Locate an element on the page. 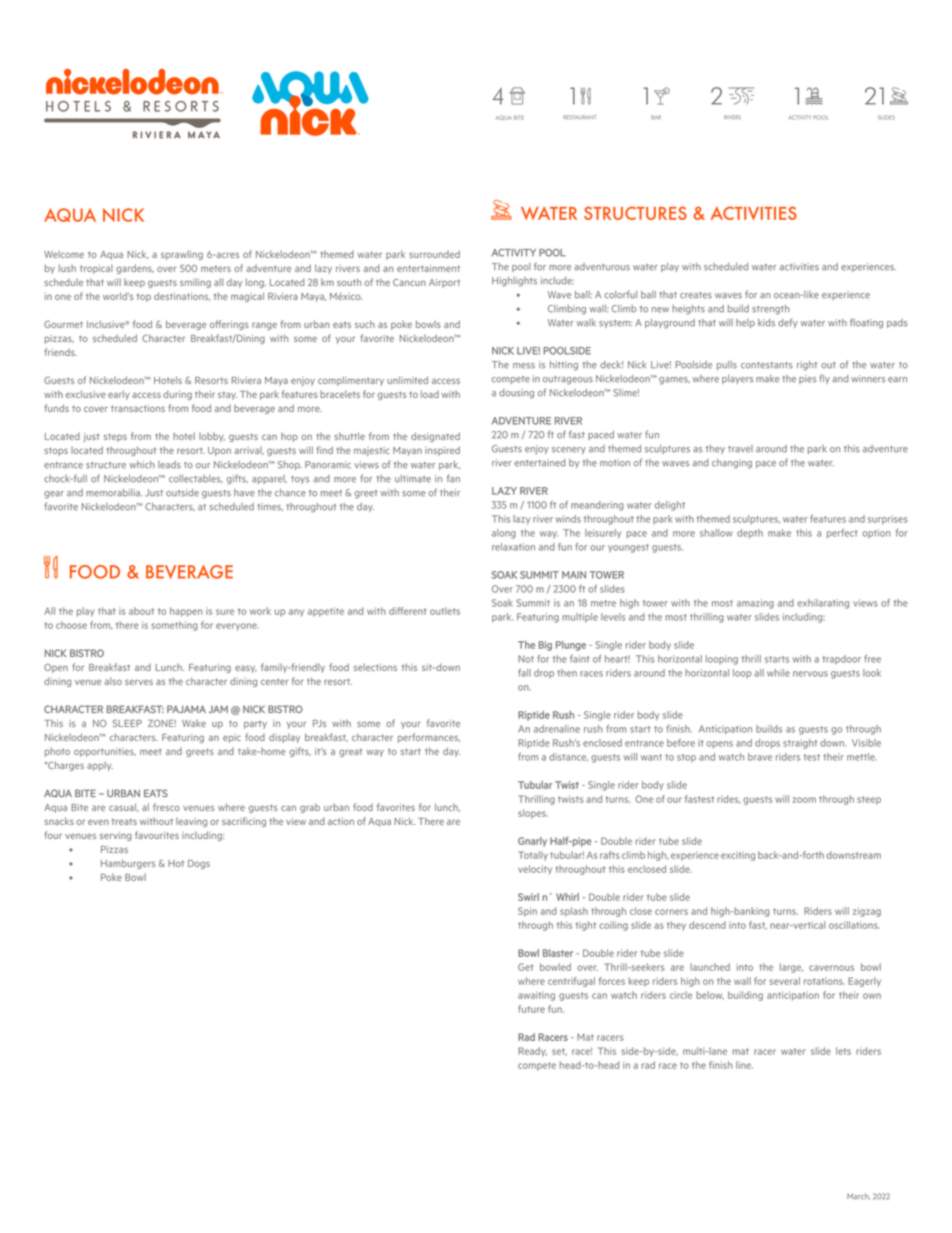  March is located at coordinates (858, 1196).
